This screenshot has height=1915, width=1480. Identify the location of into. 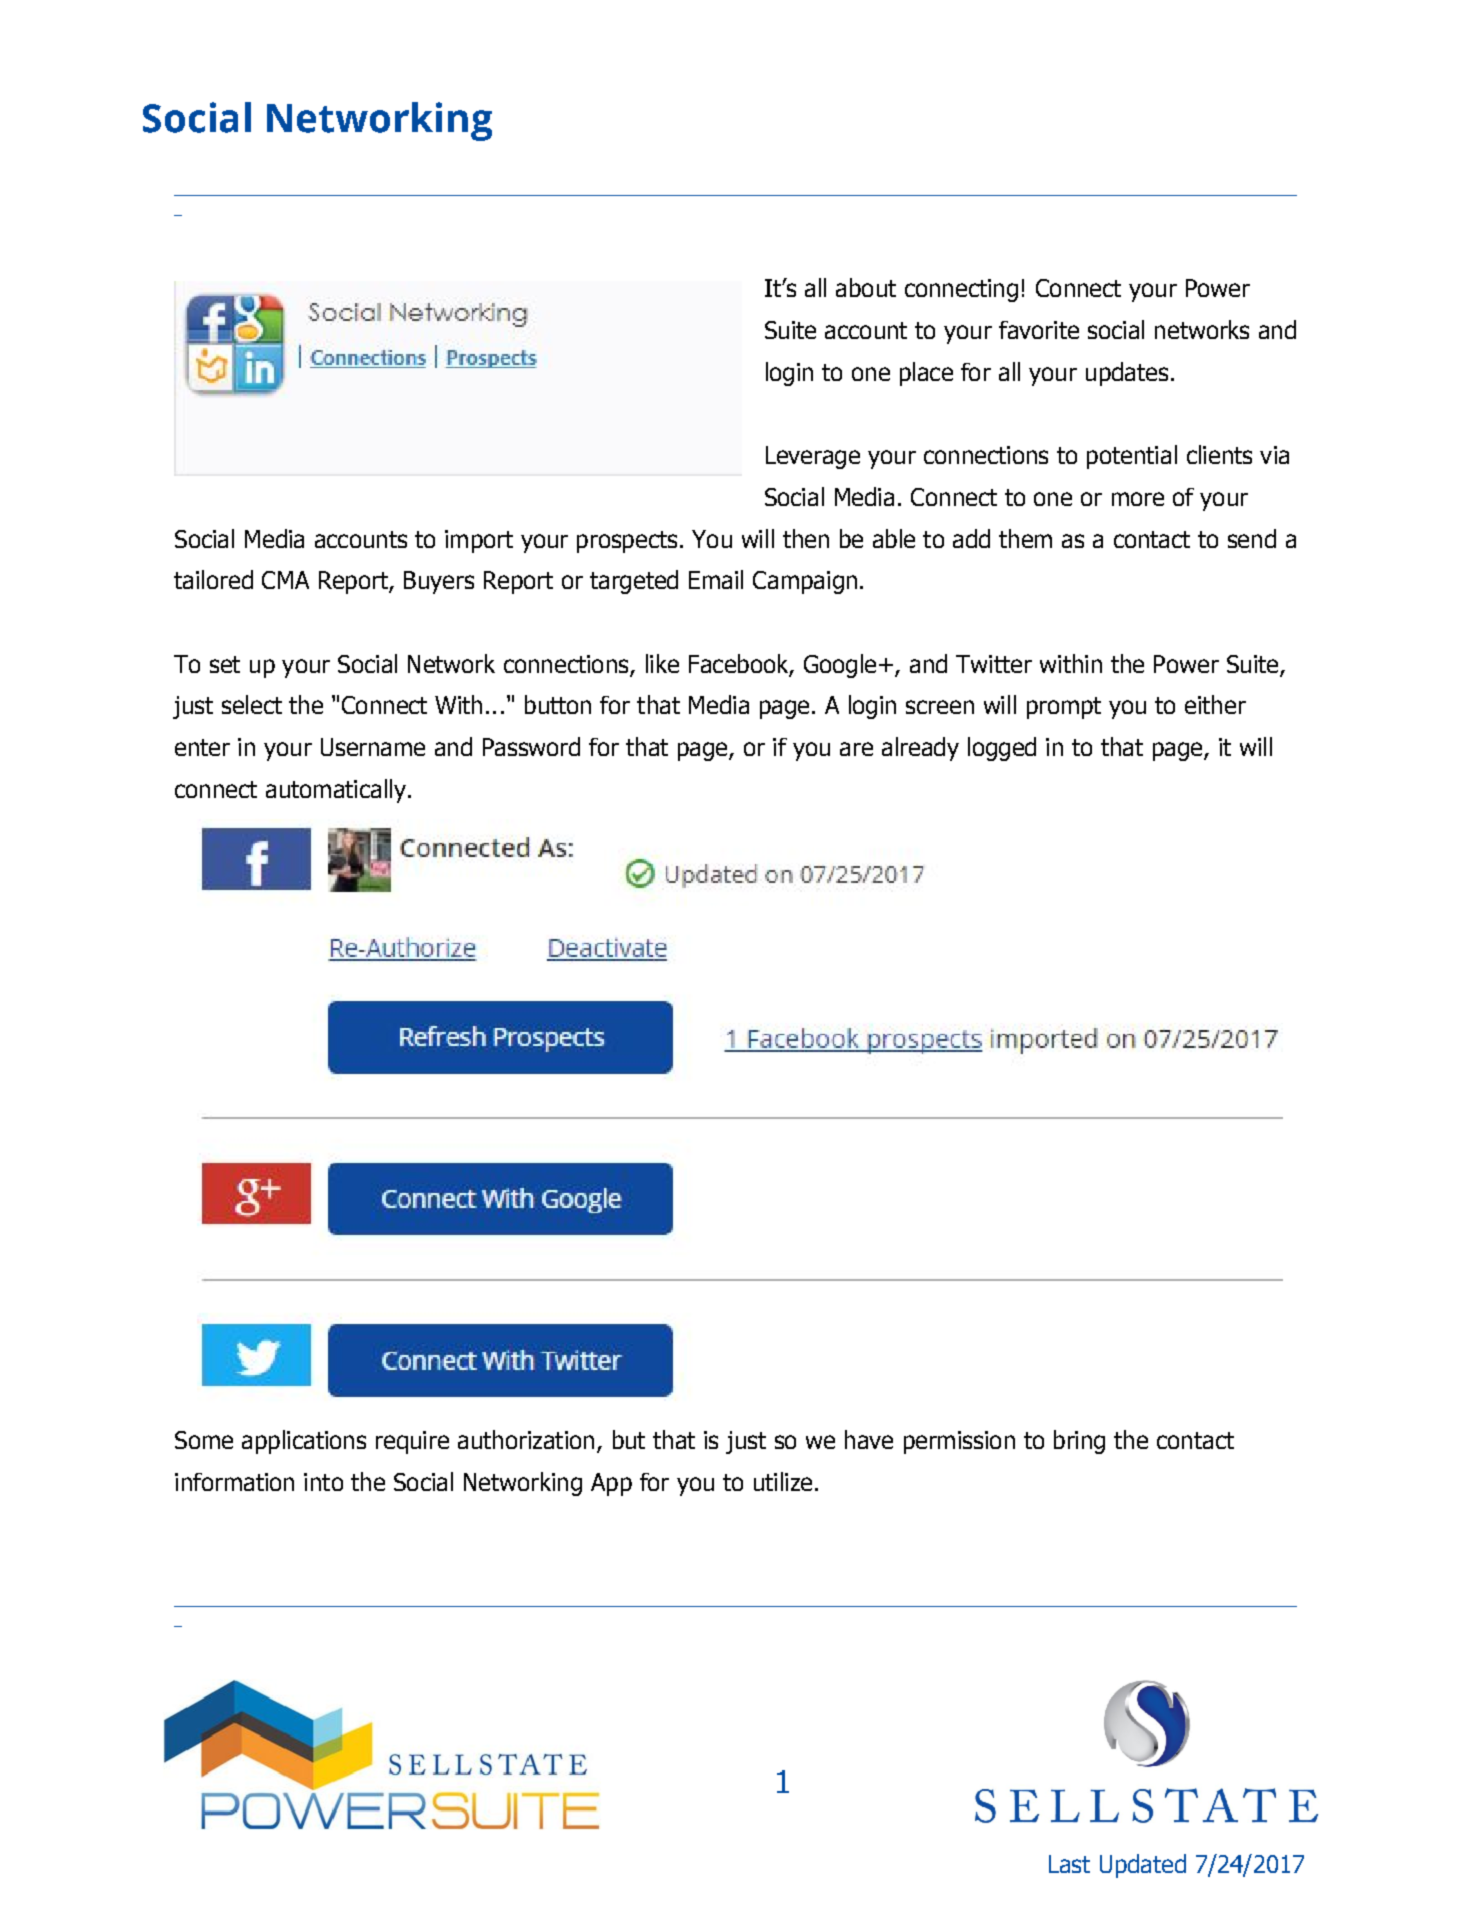
(323, 1482).
